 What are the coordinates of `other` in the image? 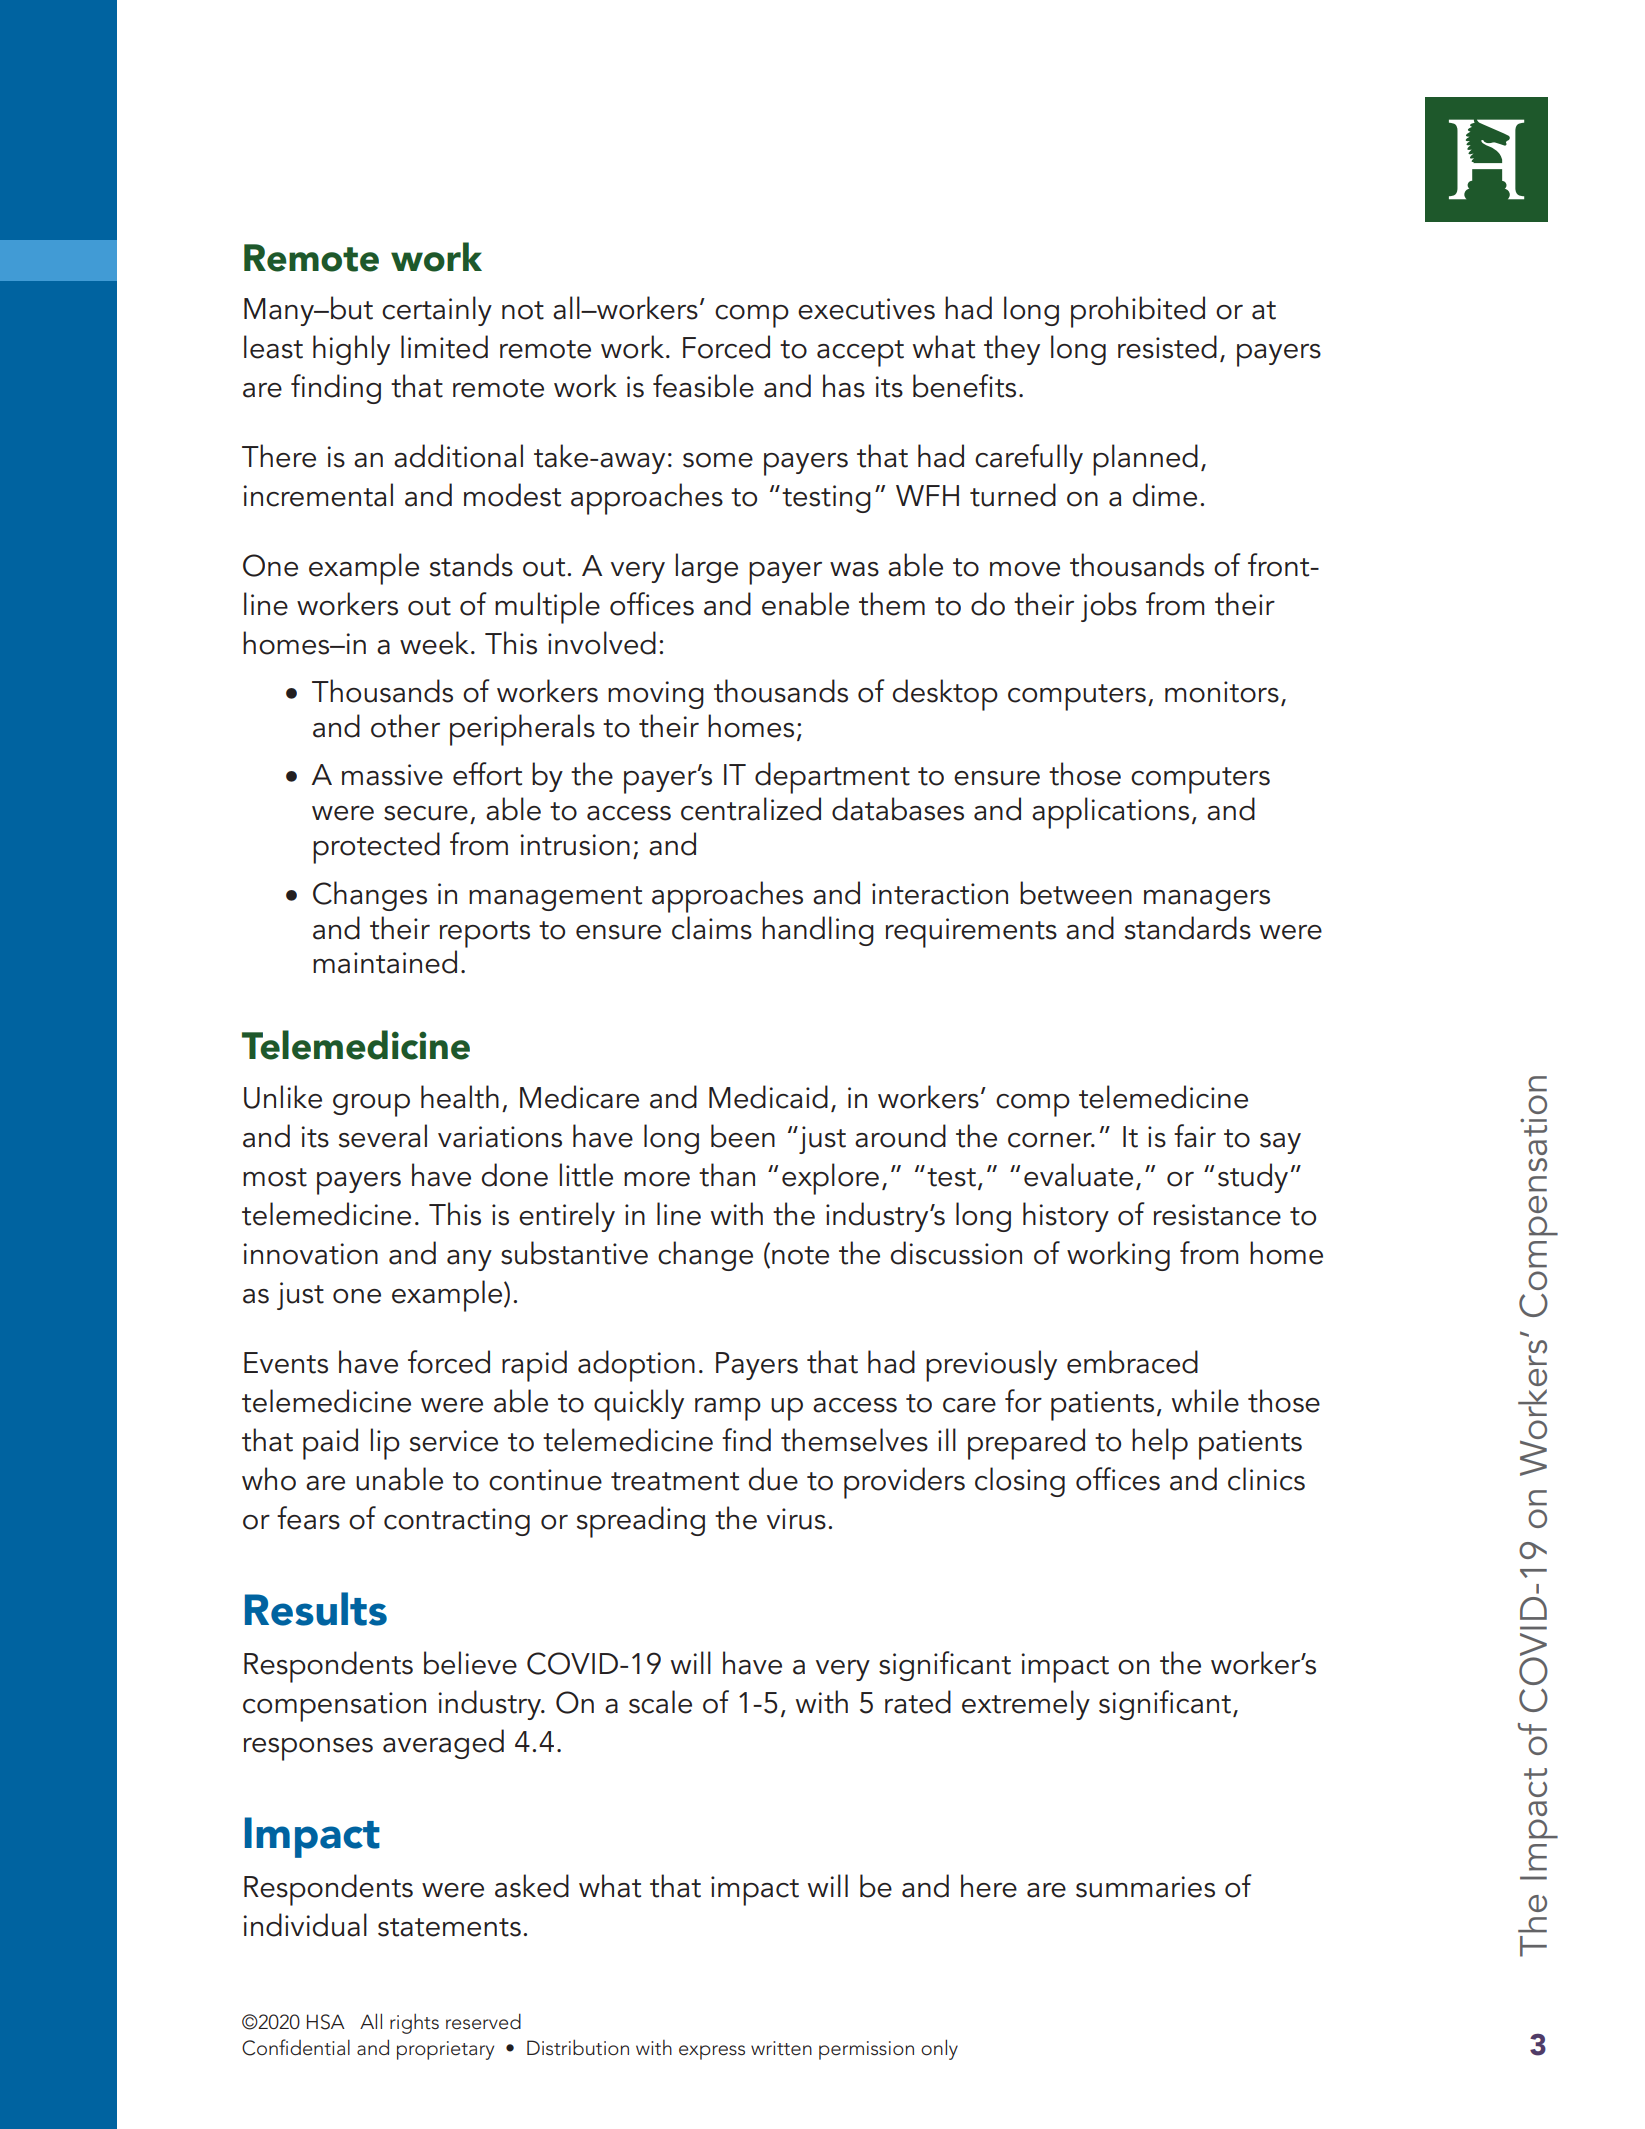 It's located at (405, 726).
